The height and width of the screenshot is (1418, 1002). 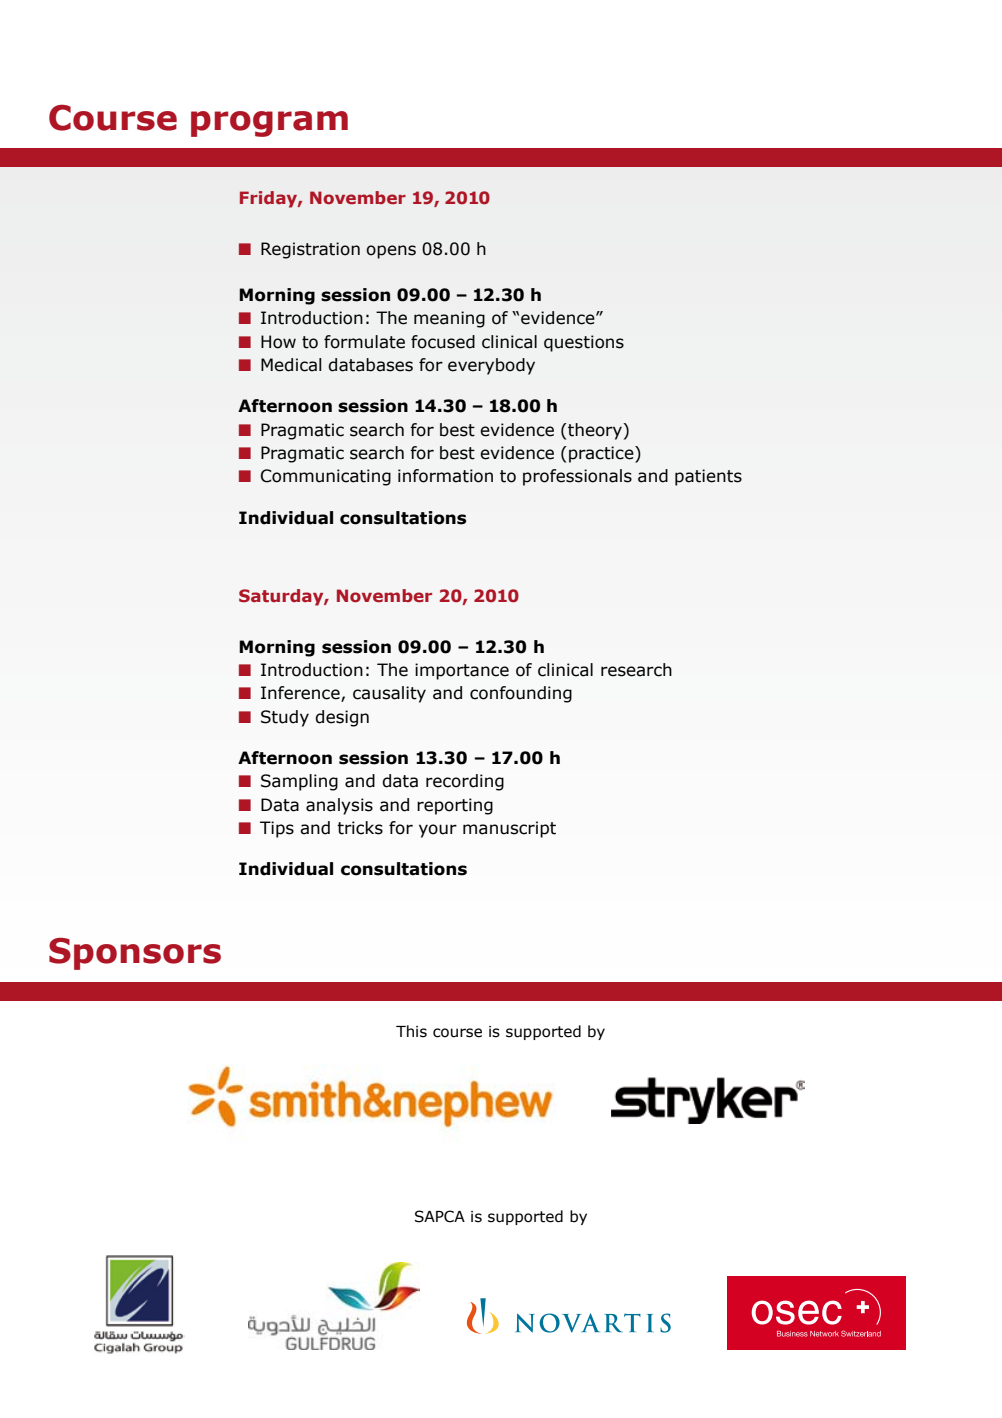 I want to click on opens, so click(x=391, y=252).
